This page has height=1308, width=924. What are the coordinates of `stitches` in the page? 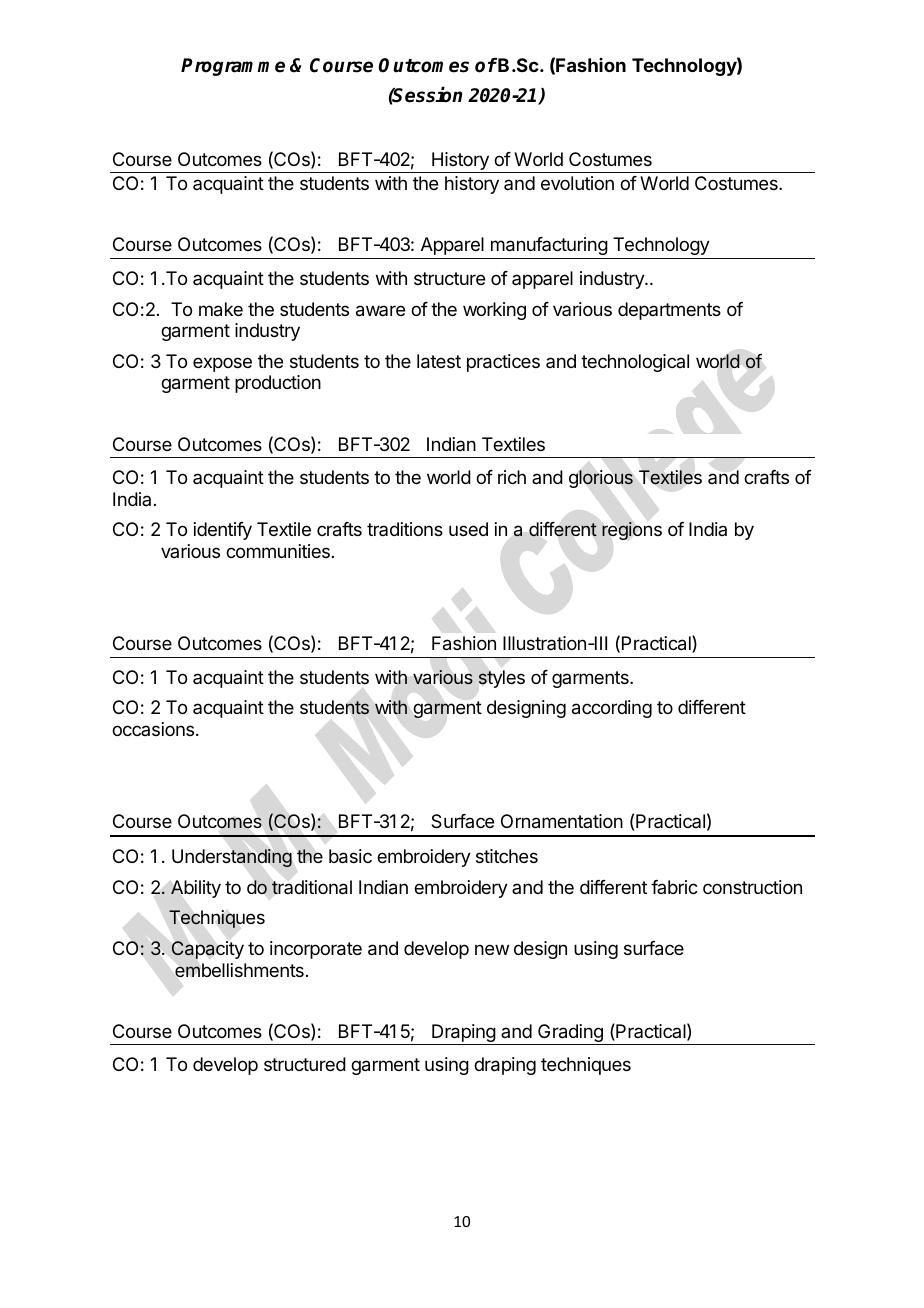 It's located at (507, 856).
